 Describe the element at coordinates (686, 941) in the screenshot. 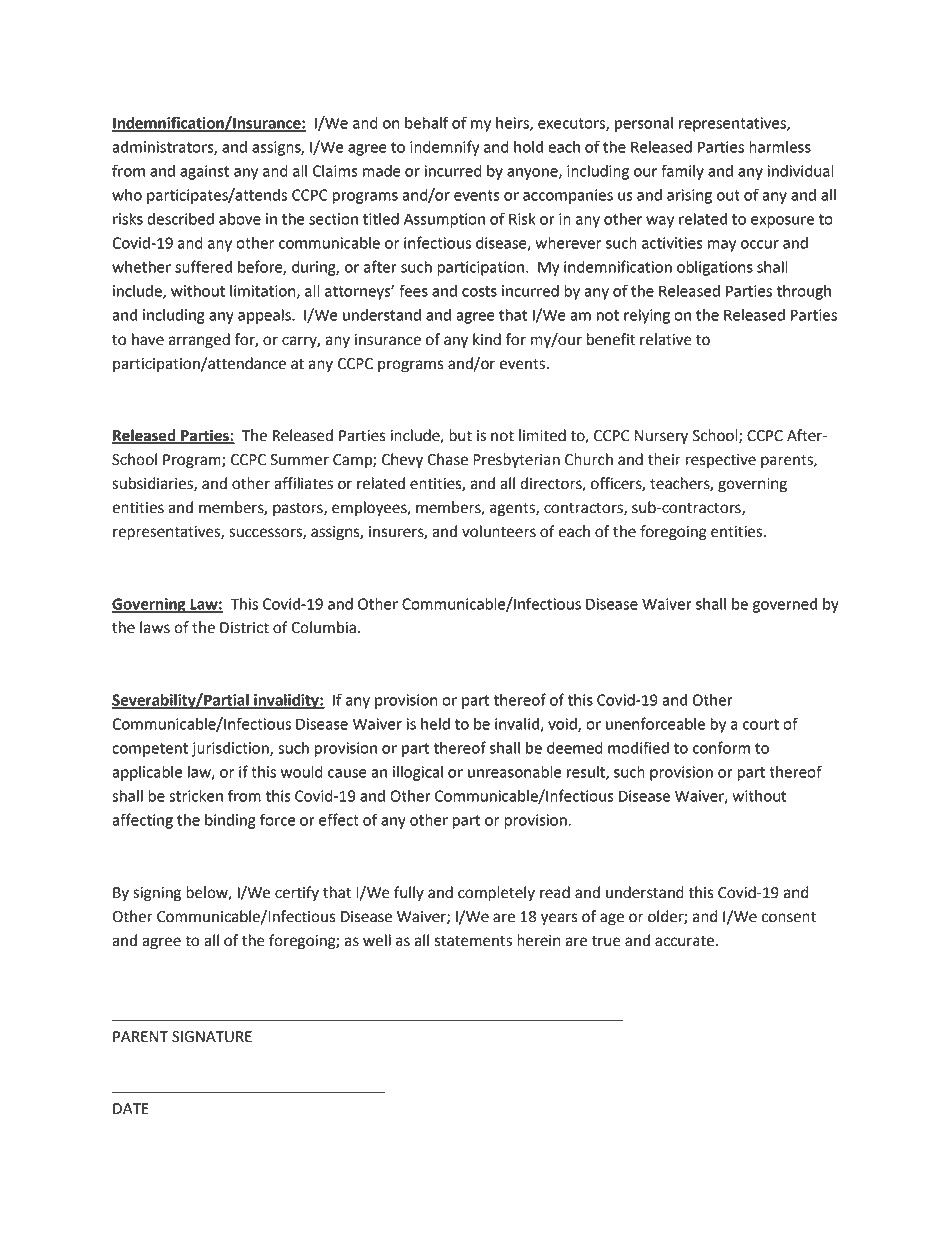

I see `accurate` at that location.
